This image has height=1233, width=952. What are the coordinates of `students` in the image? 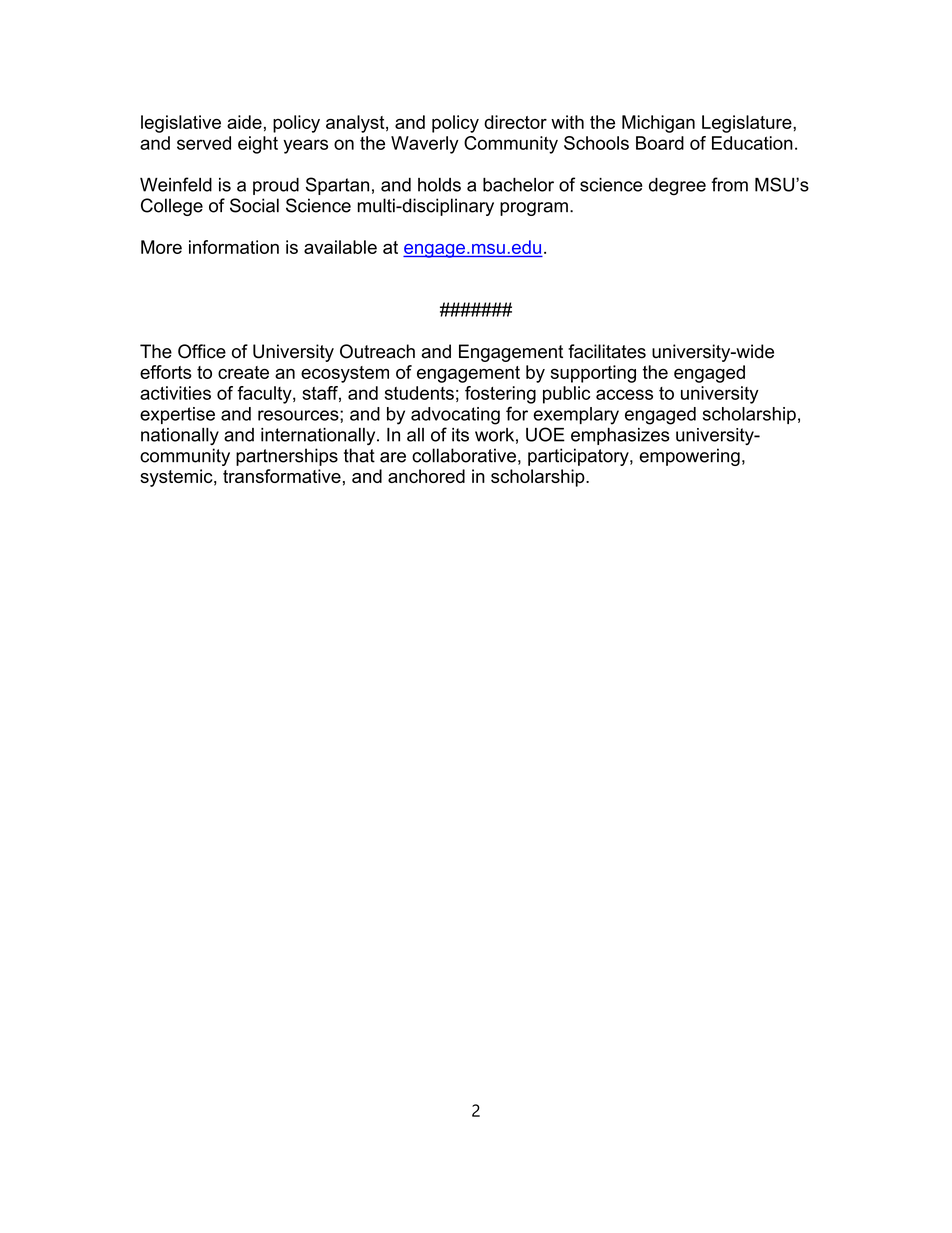 It's located at (419, 393).
